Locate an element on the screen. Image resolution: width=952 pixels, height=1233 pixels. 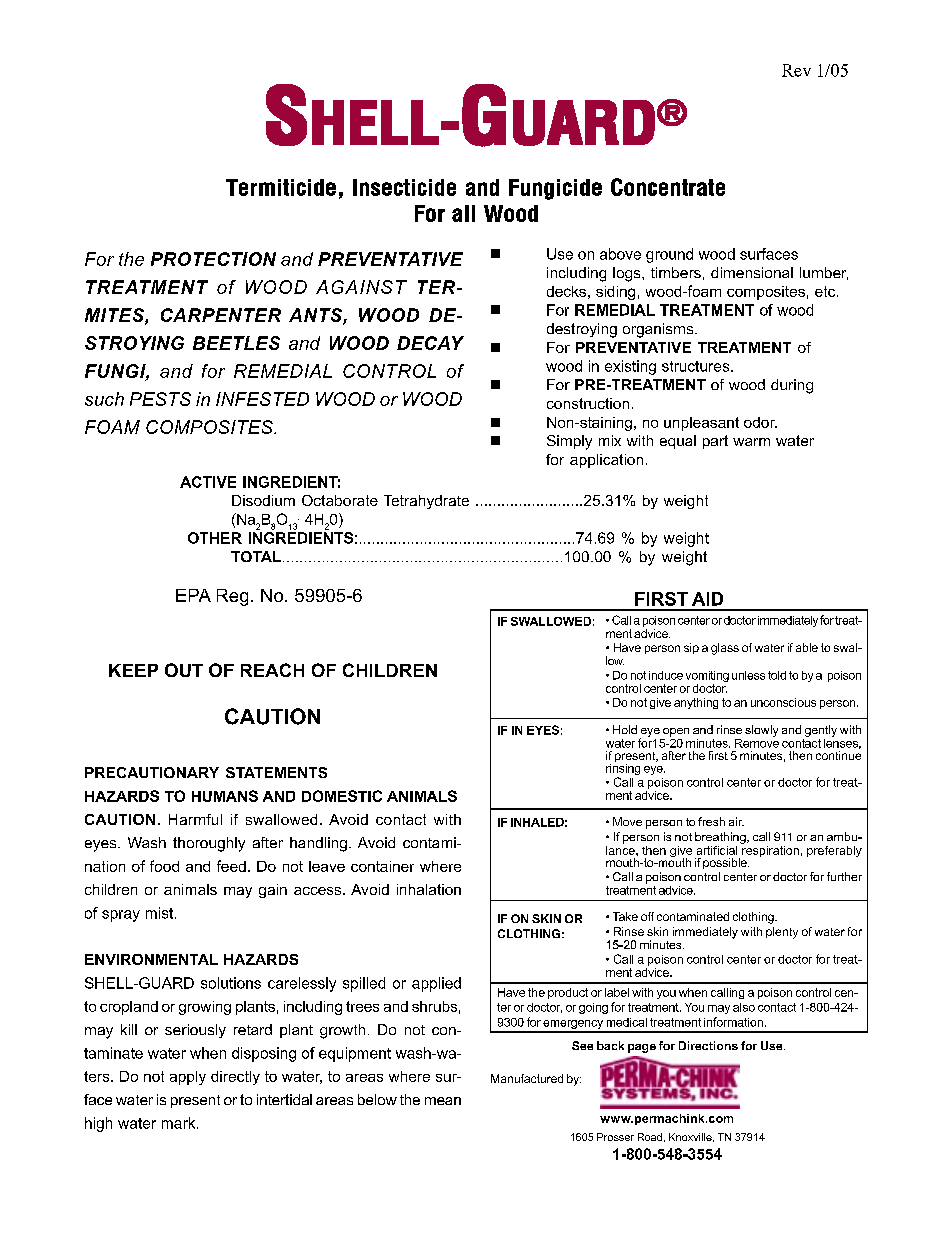
mean is located at coordinates (443, 1101).
